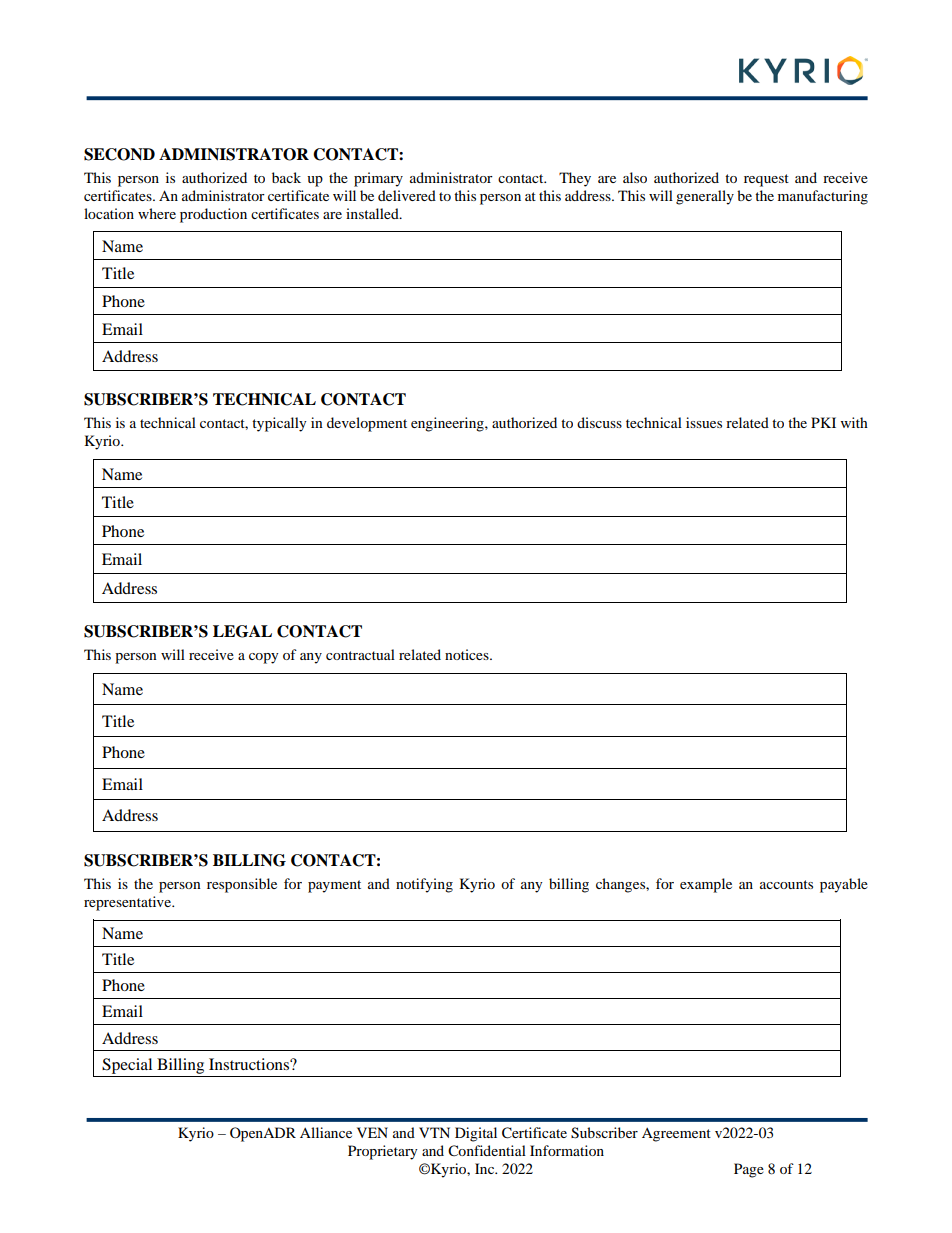 Image resolution: width=952 pixels, height=1233 pixels. What do you see at coordinates (424, 885) in the document?
I see `notifying` at bounding box center [424, 885].
